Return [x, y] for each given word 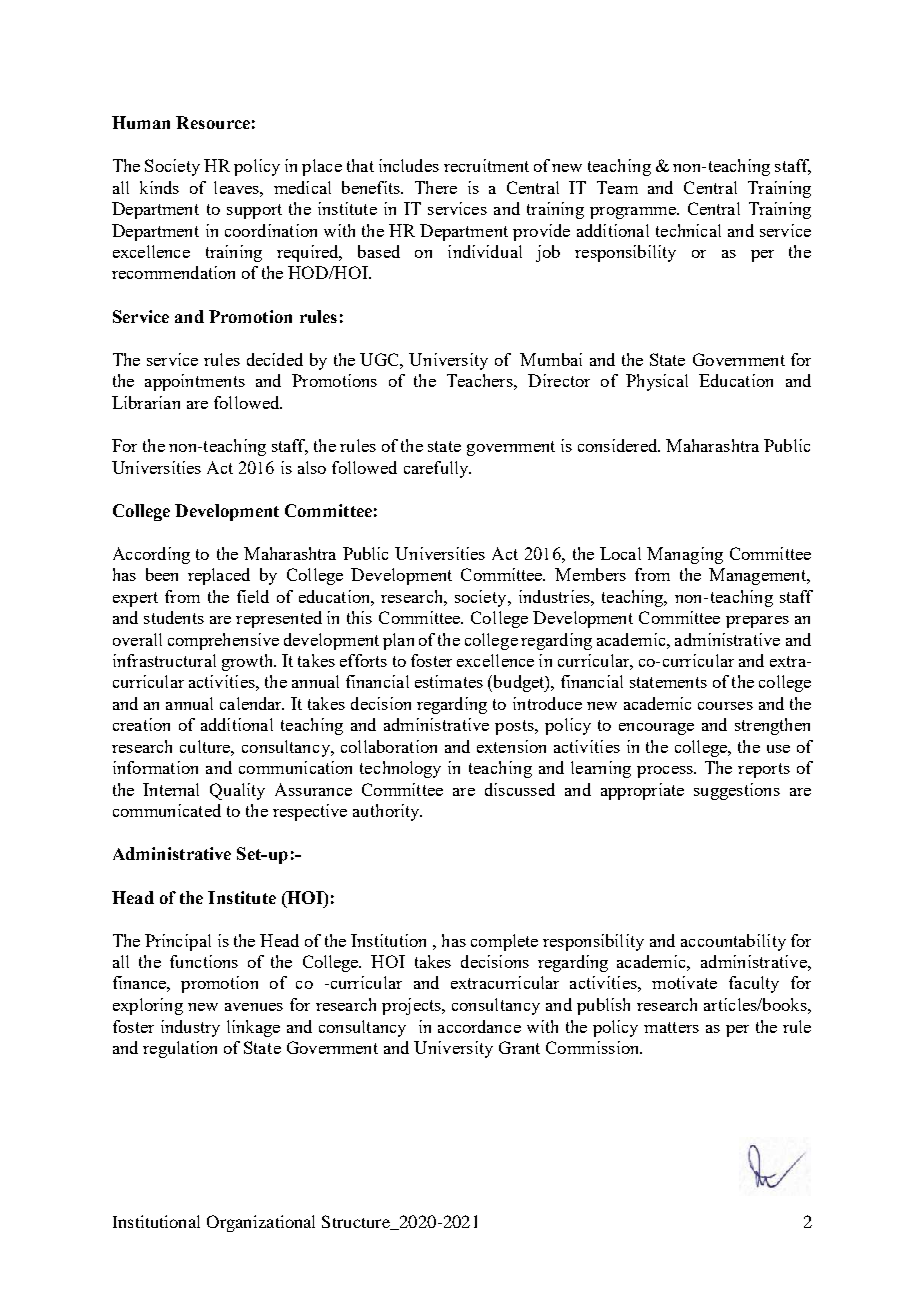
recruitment [486, 165]
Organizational [261, 1223]
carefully [437, 469]
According [151, 555]
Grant [519, 1047]
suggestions [737, 791]
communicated [167, 810]
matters [671, 1027]
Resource [213, 122]
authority [387, 812]
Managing [685, 555]
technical [688, 230]
